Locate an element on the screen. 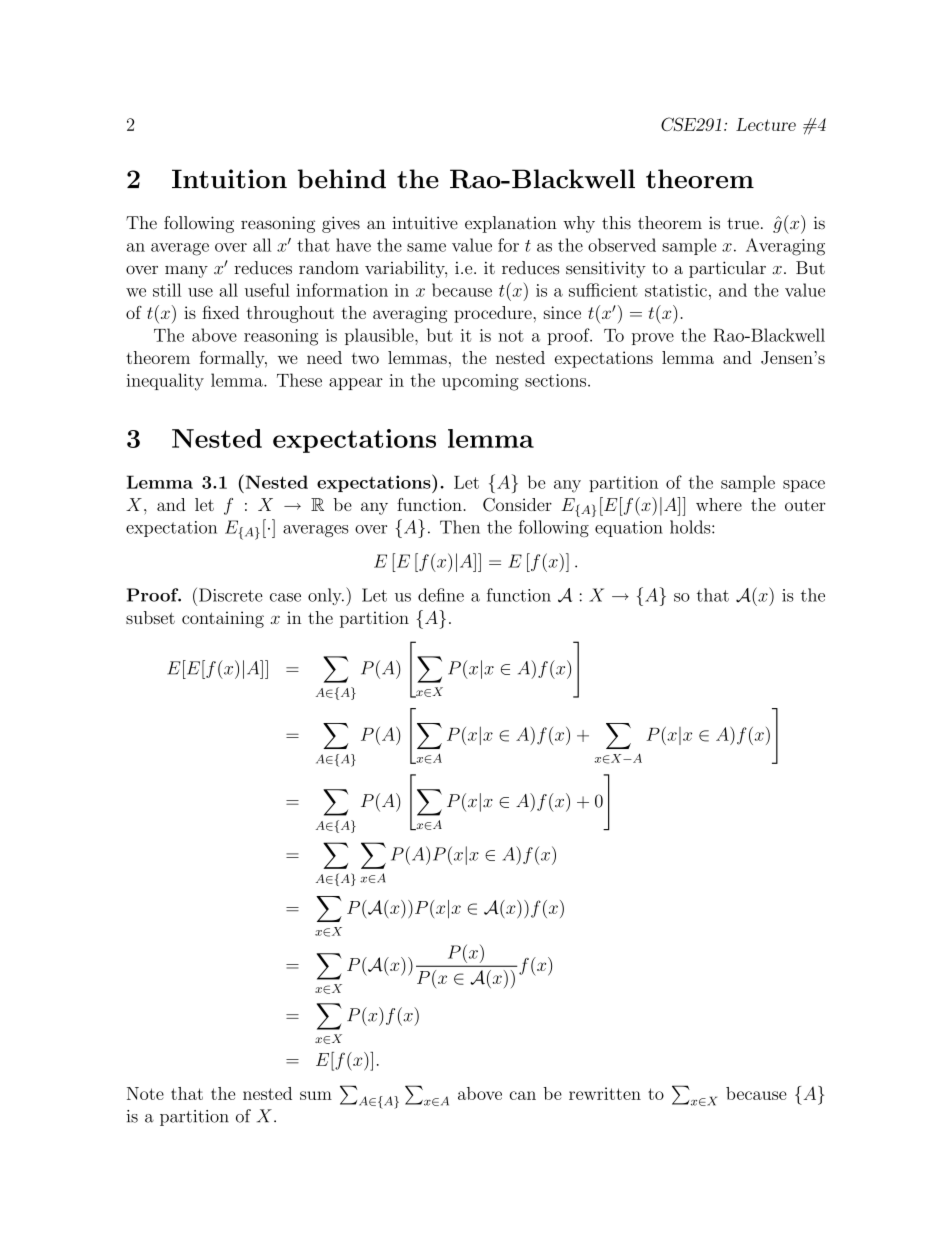 This screenshot has width=952, height=1233. can is located at coordinates (523, 1095).
